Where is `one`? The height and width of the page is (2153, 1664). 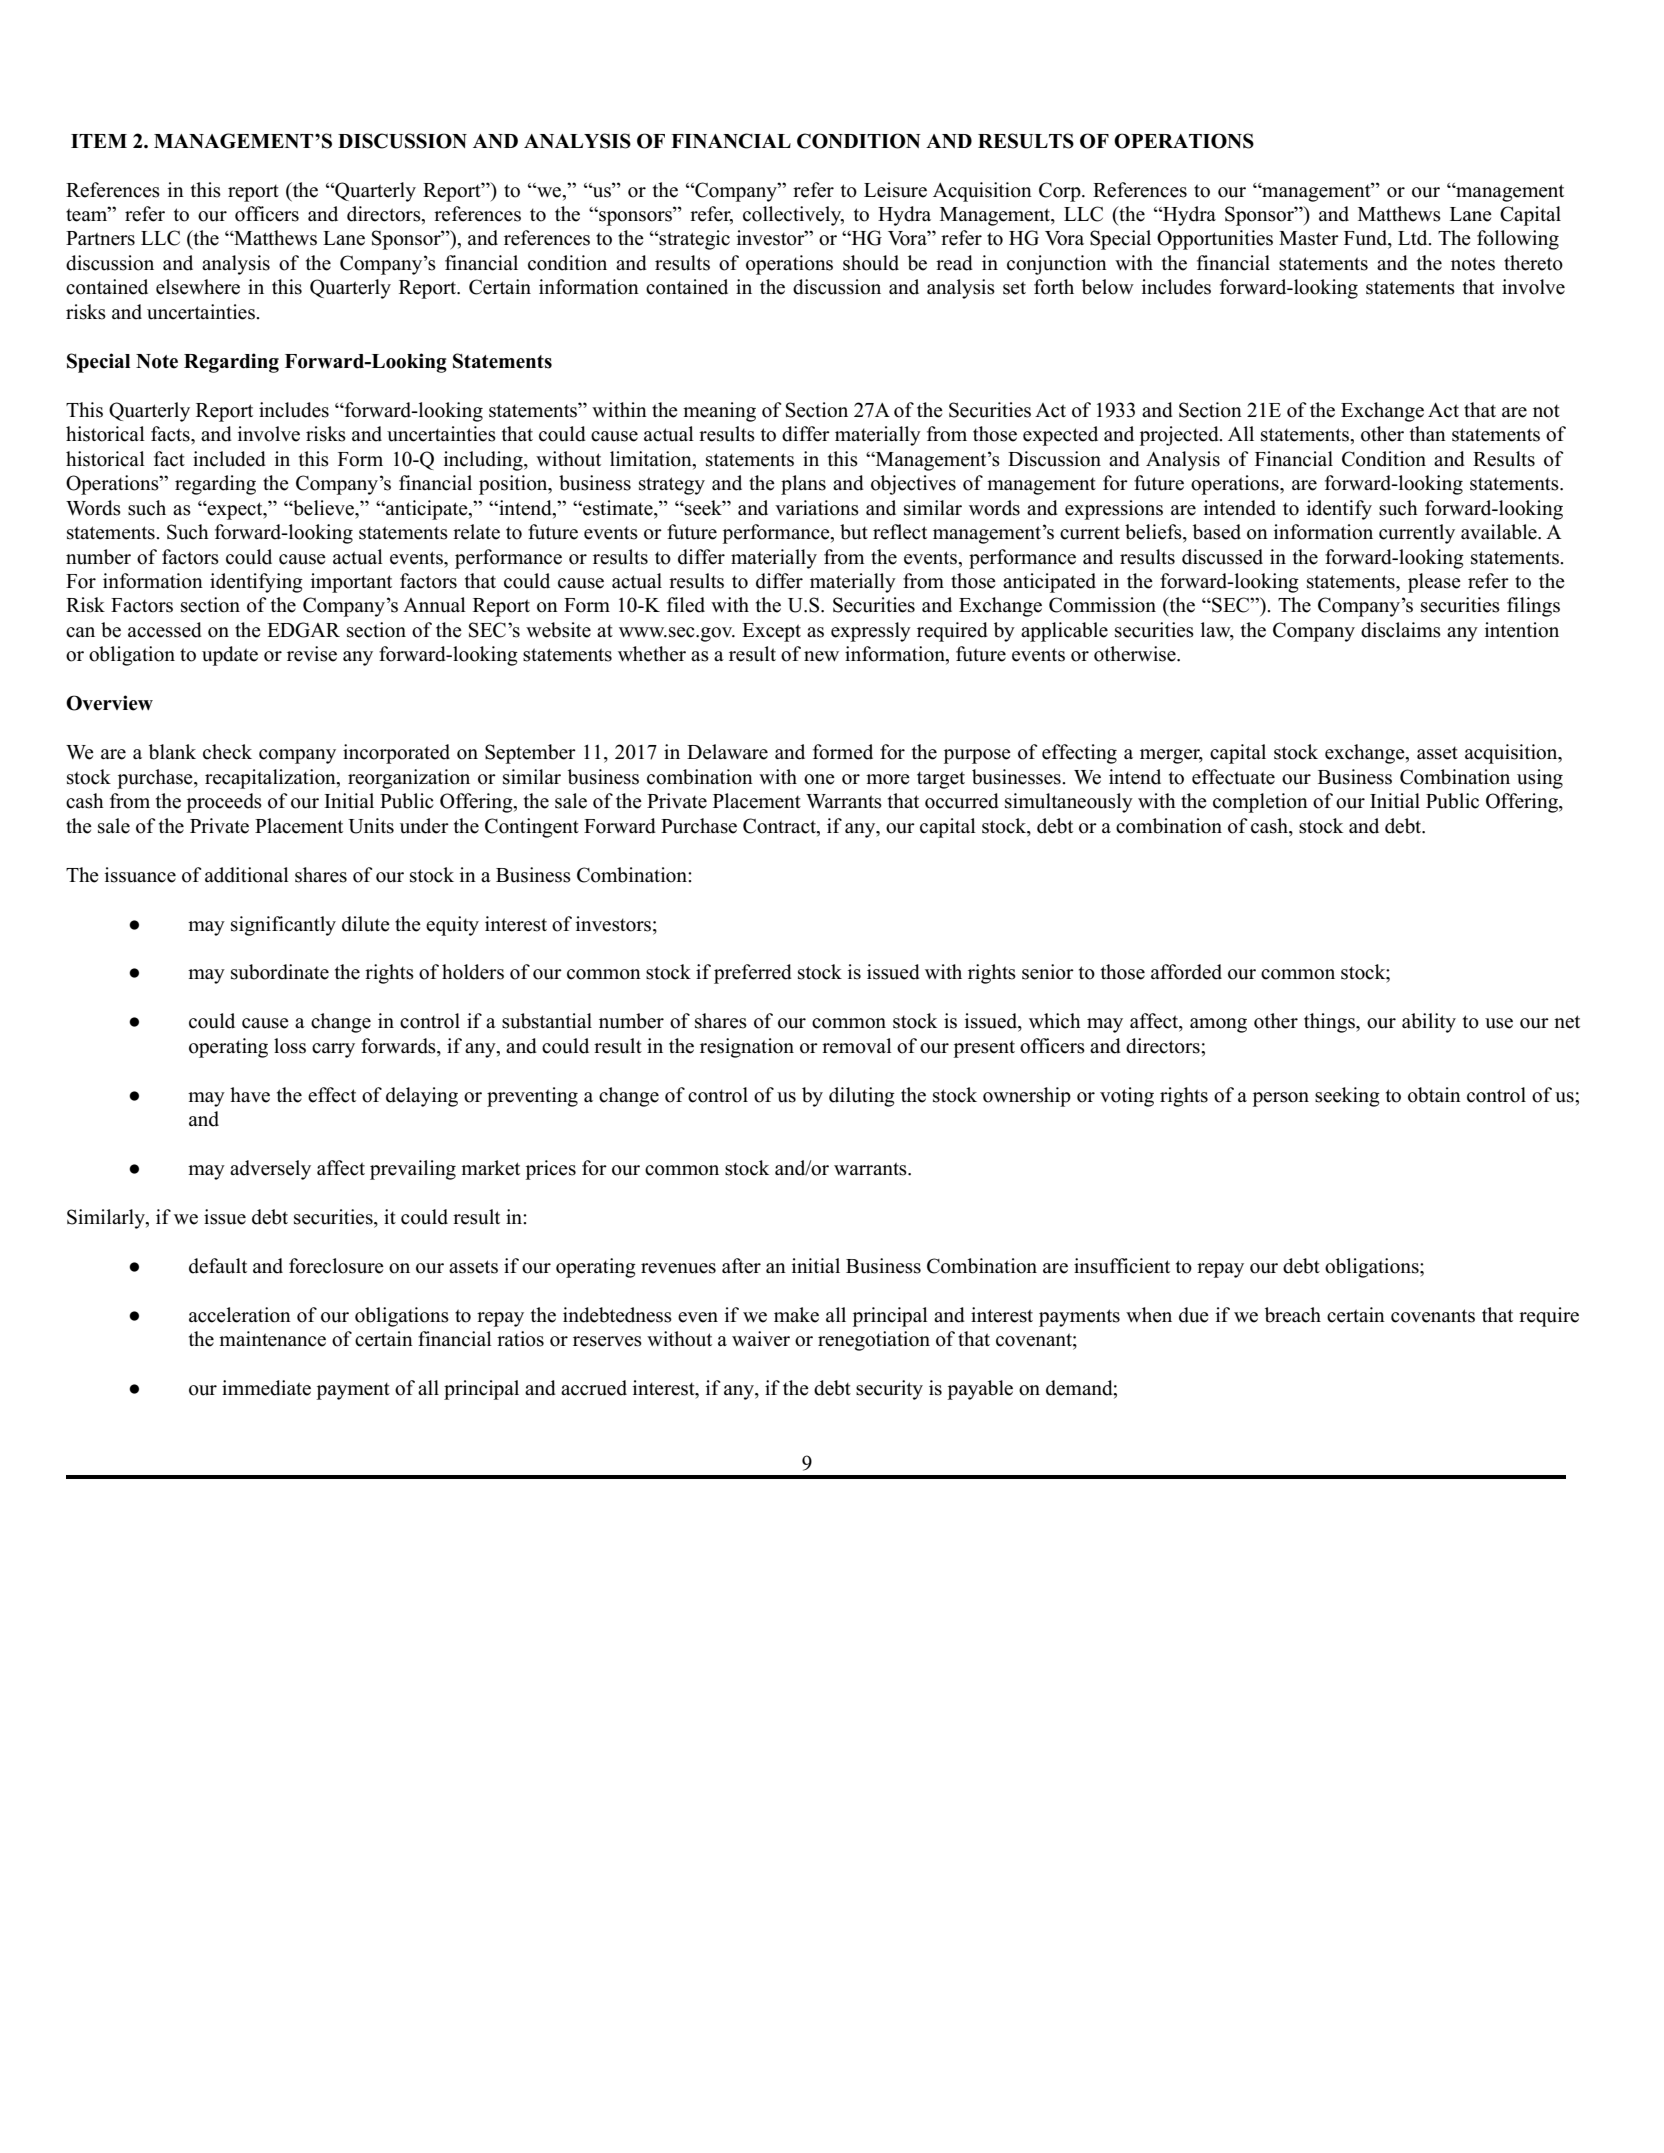
one is located at coordinates (819, 779).
